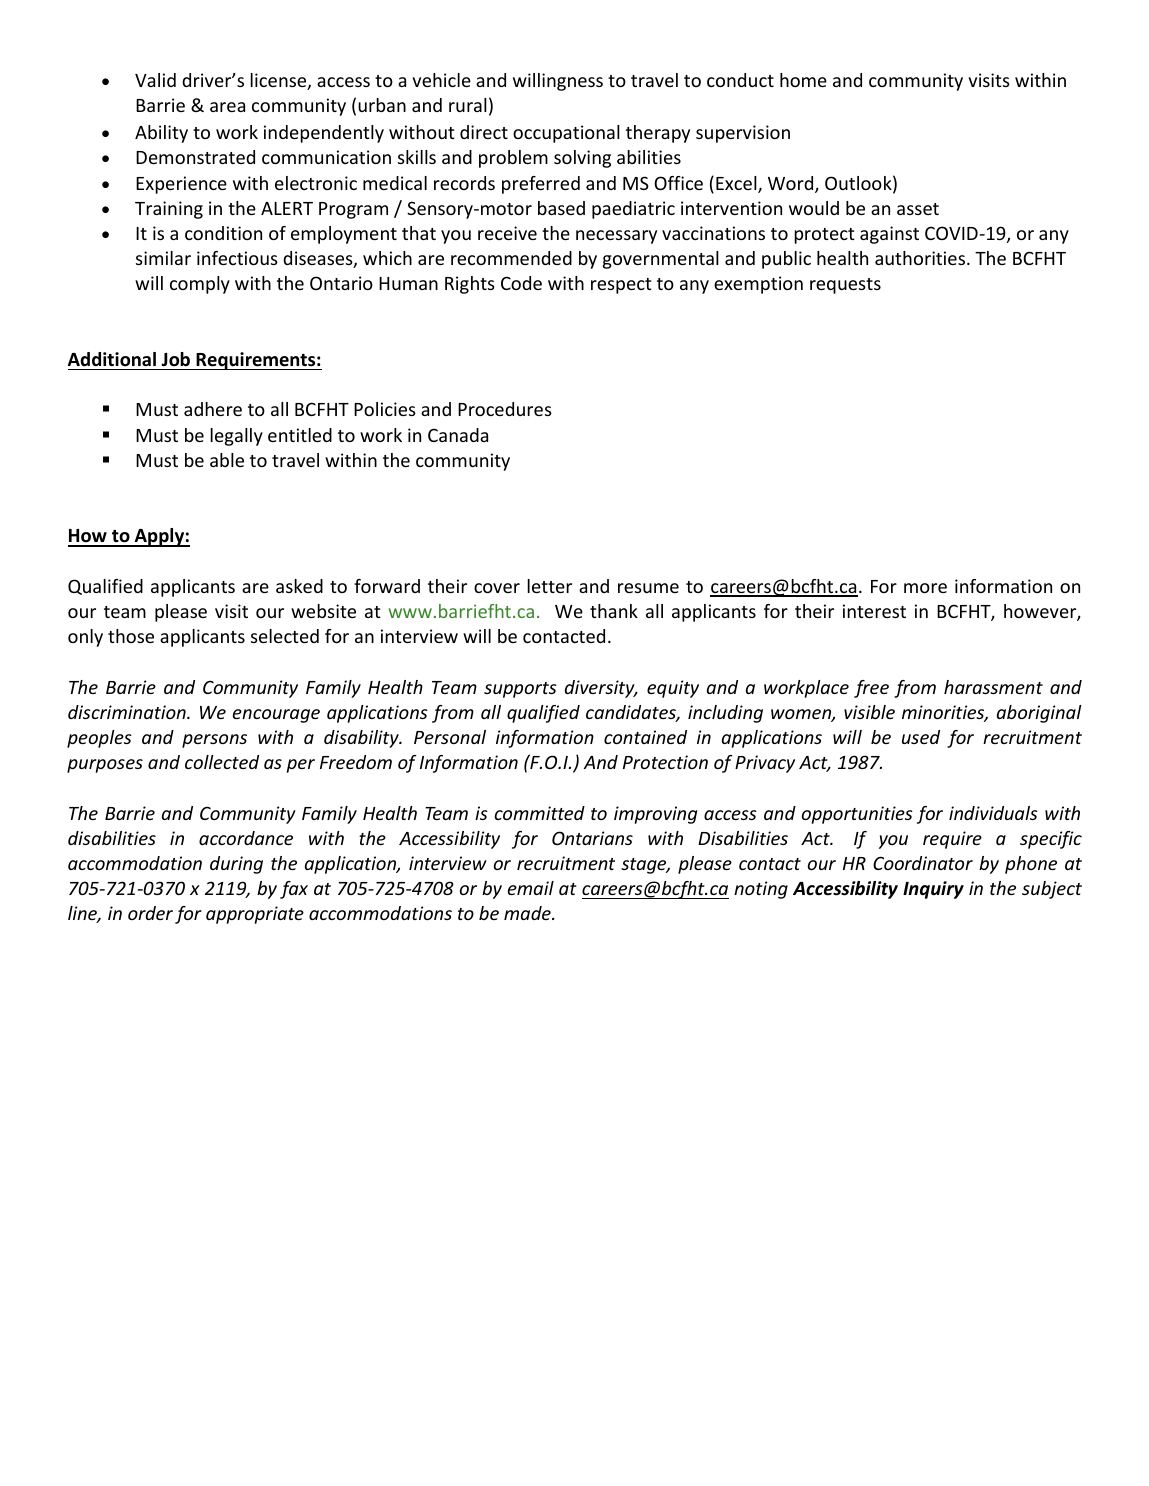  What do you see at coordinates (549, 586) in the screenshot?
I see `letter` at bounding box center [549, 586].
